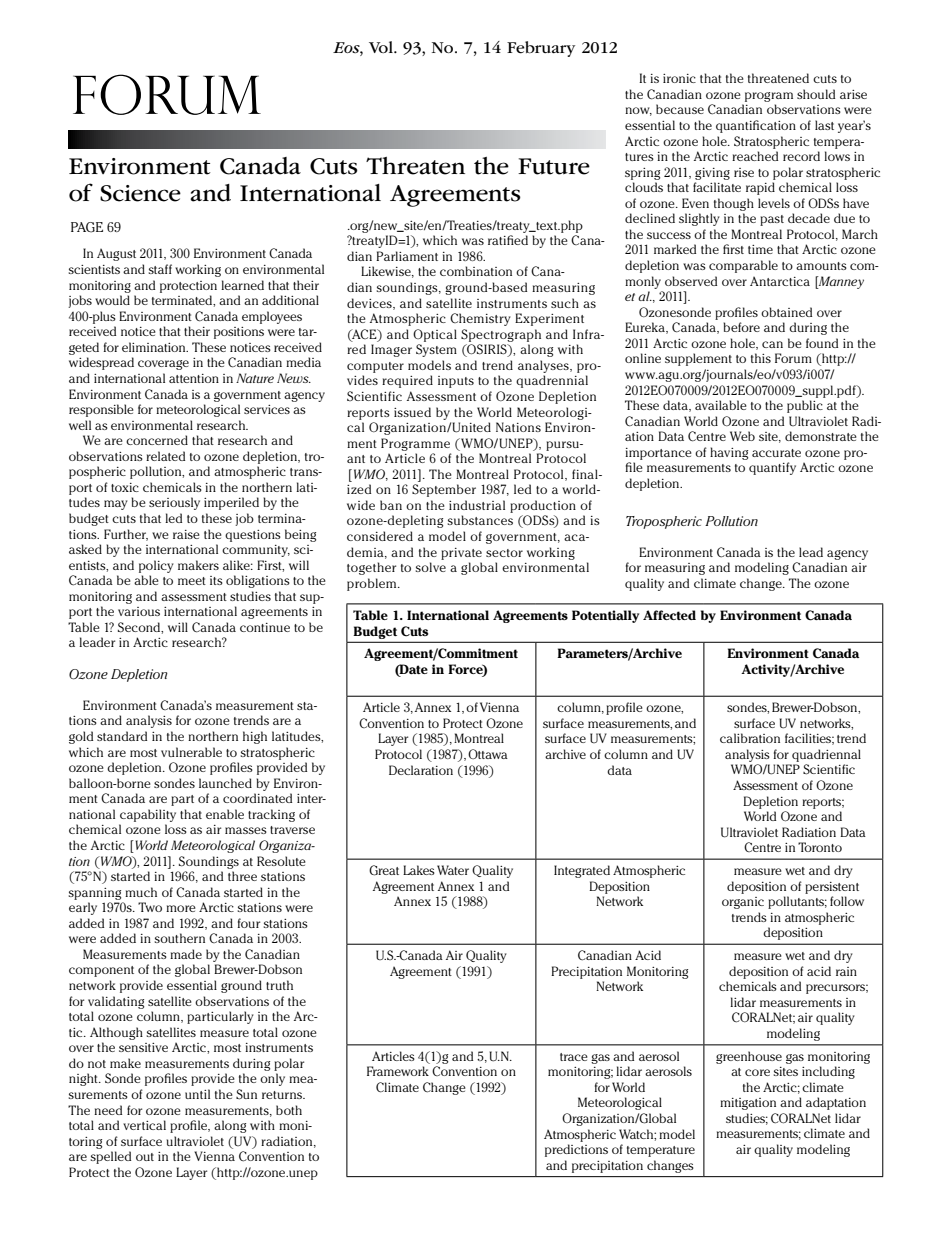 The height and width of the screenshot is (1233, 952). Describe the element at coordinates (412, 412) in the screenshot. I see `issued` at that location.
